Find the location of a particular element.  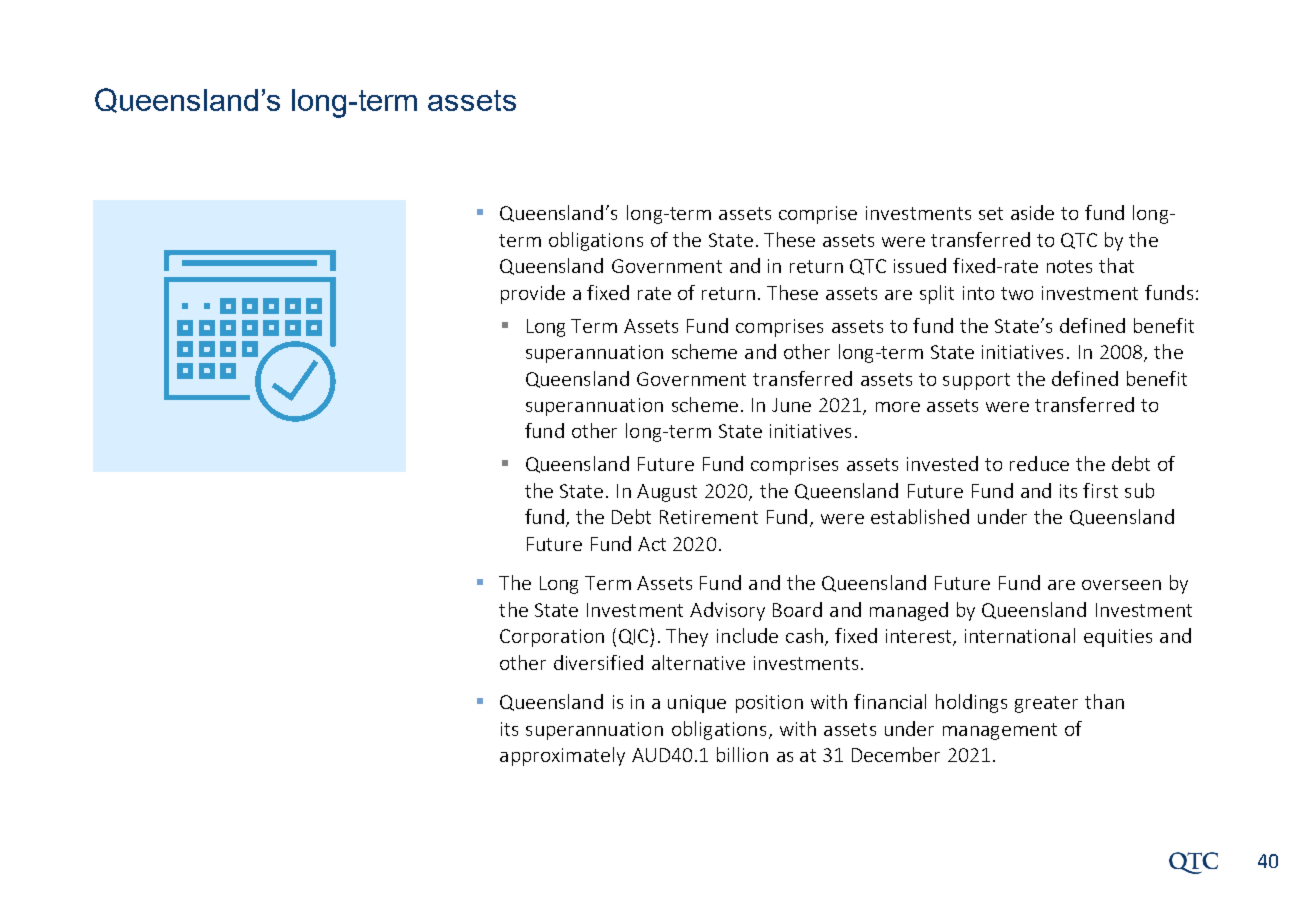

first is located at coordinates (1100, 490).
